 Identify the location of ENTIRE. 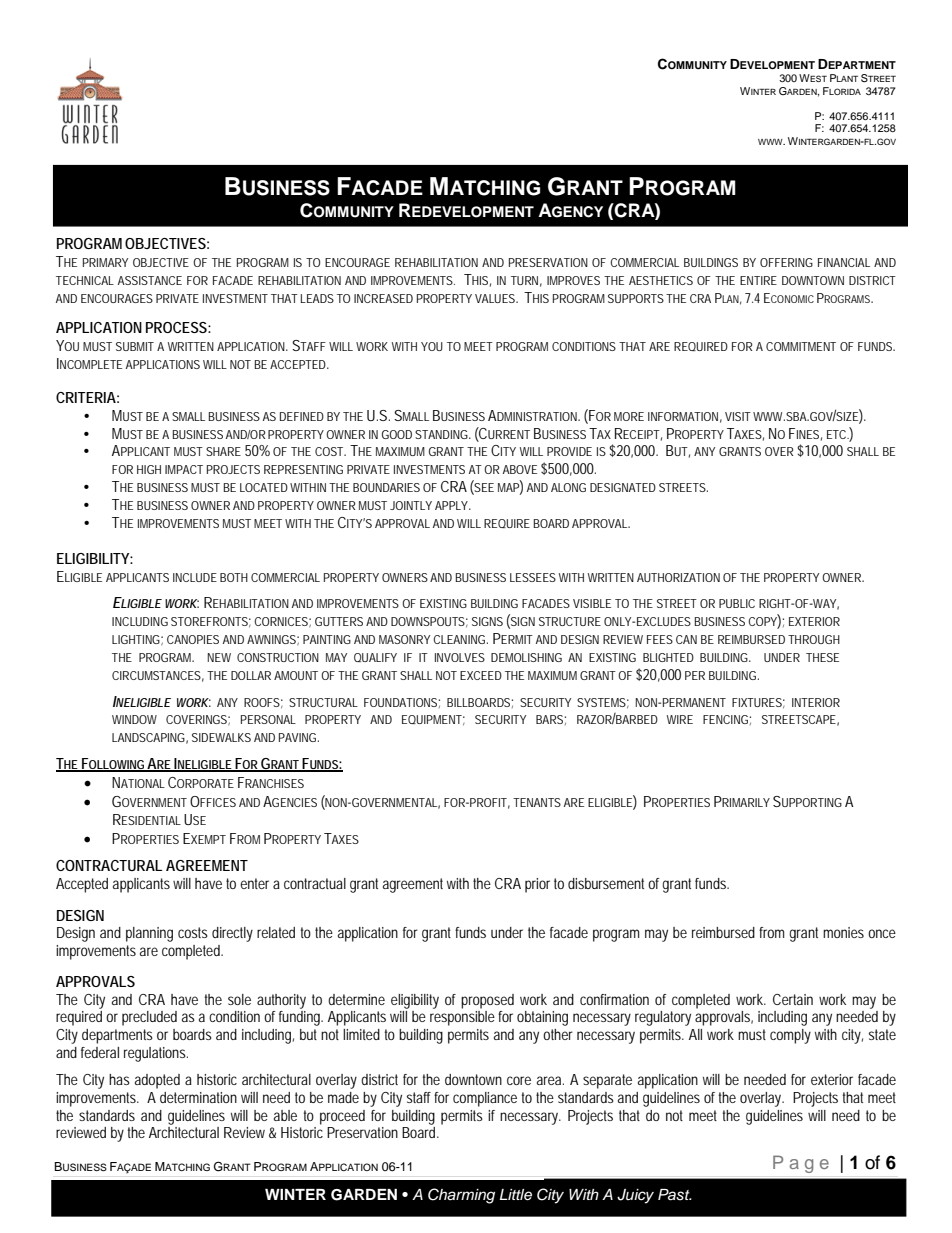
(758, 280).
